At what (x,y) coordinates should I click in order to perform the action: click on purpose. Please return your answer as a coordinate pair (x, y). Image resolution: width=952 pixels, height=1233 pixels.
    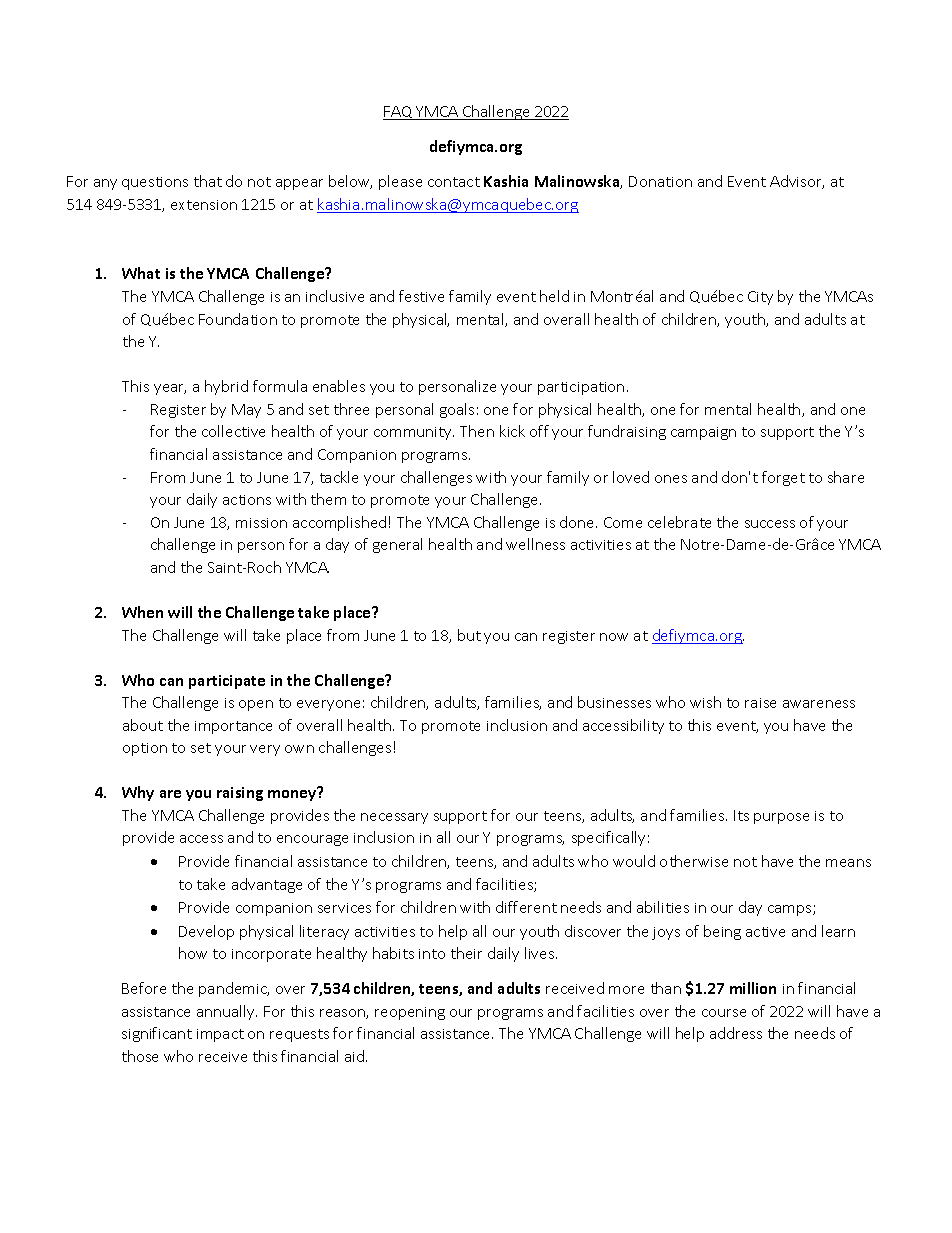
    Looking at the image, I should click on (781, 818).
